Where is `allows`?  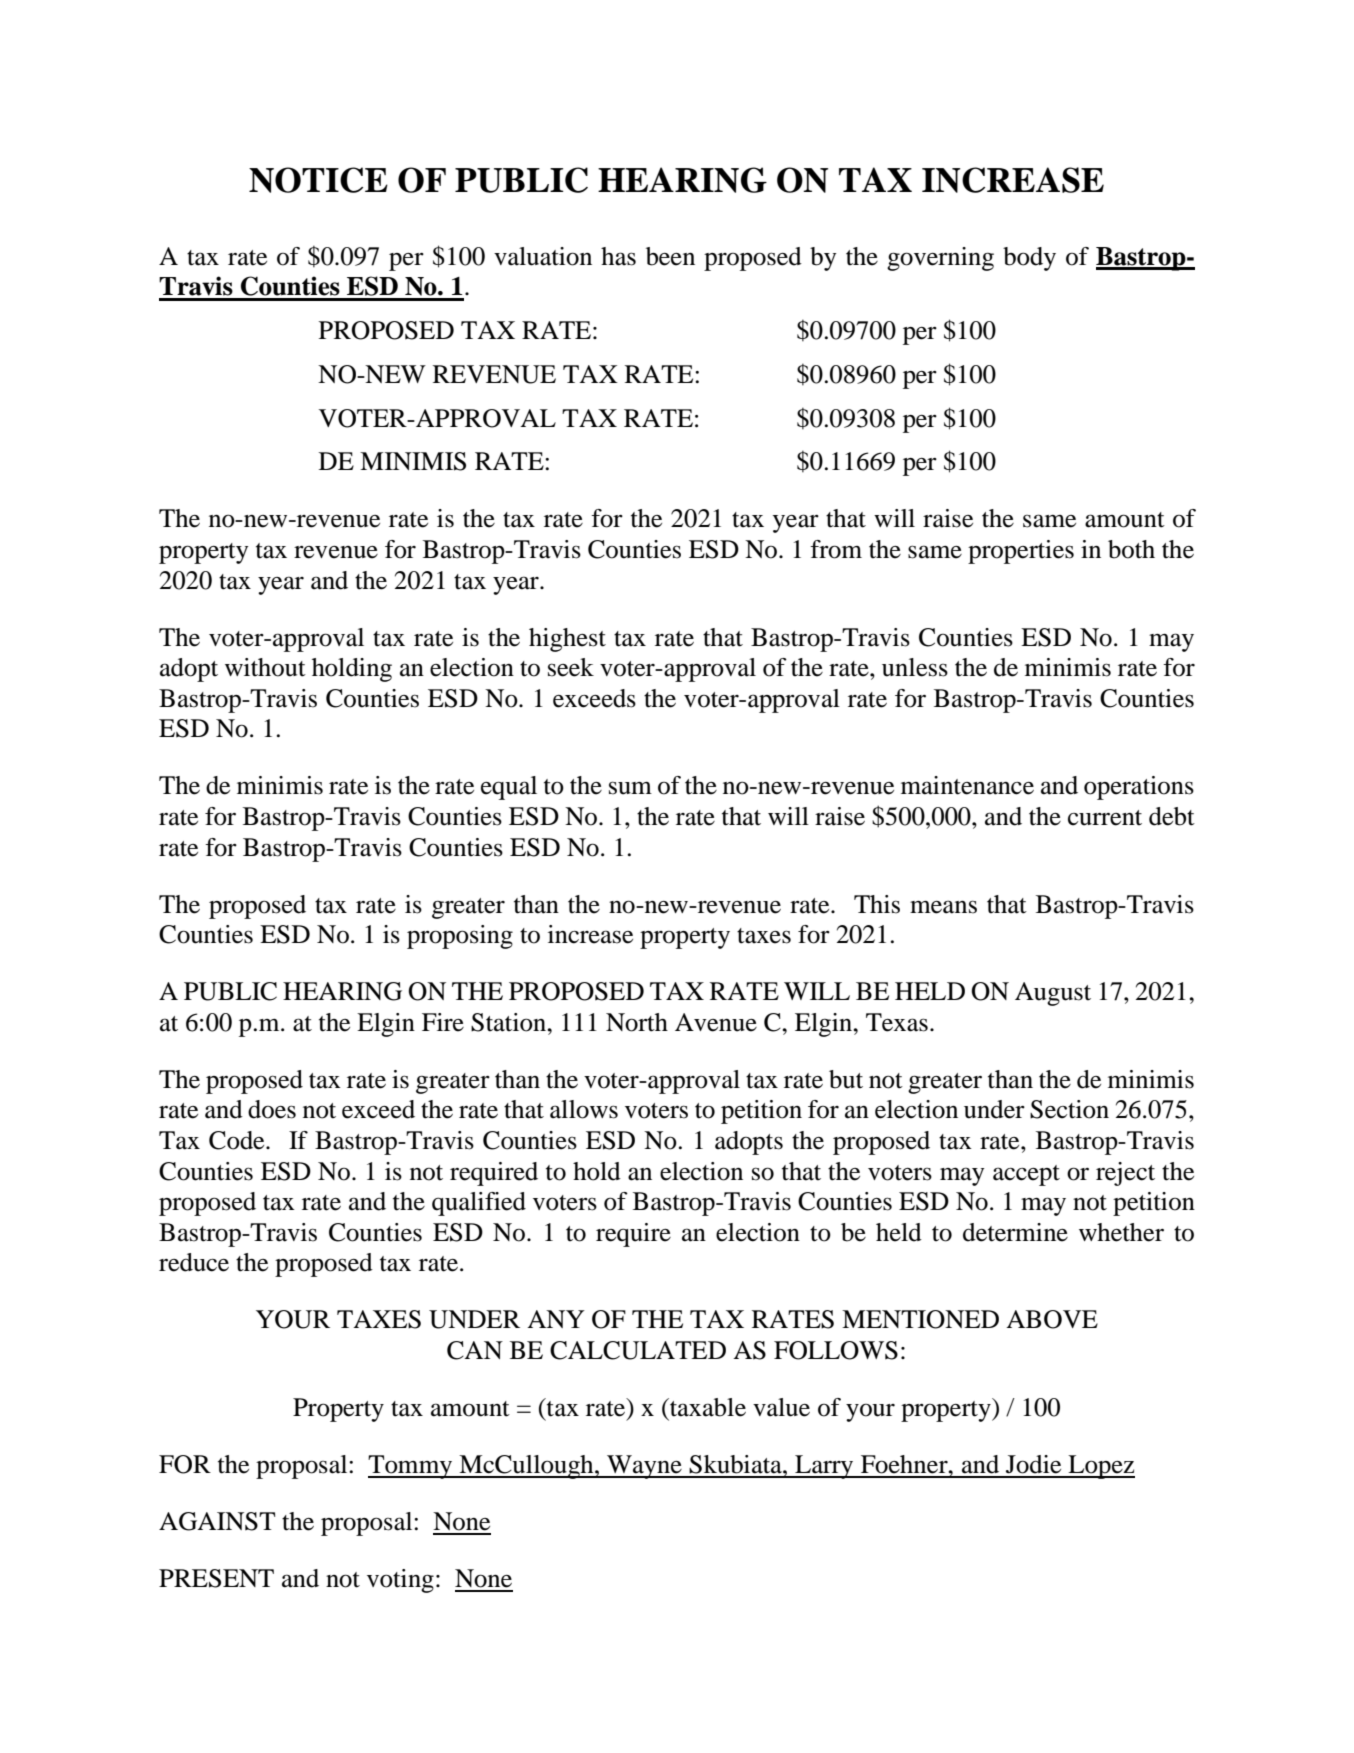 allows is located at coordinates (584, 1109).
